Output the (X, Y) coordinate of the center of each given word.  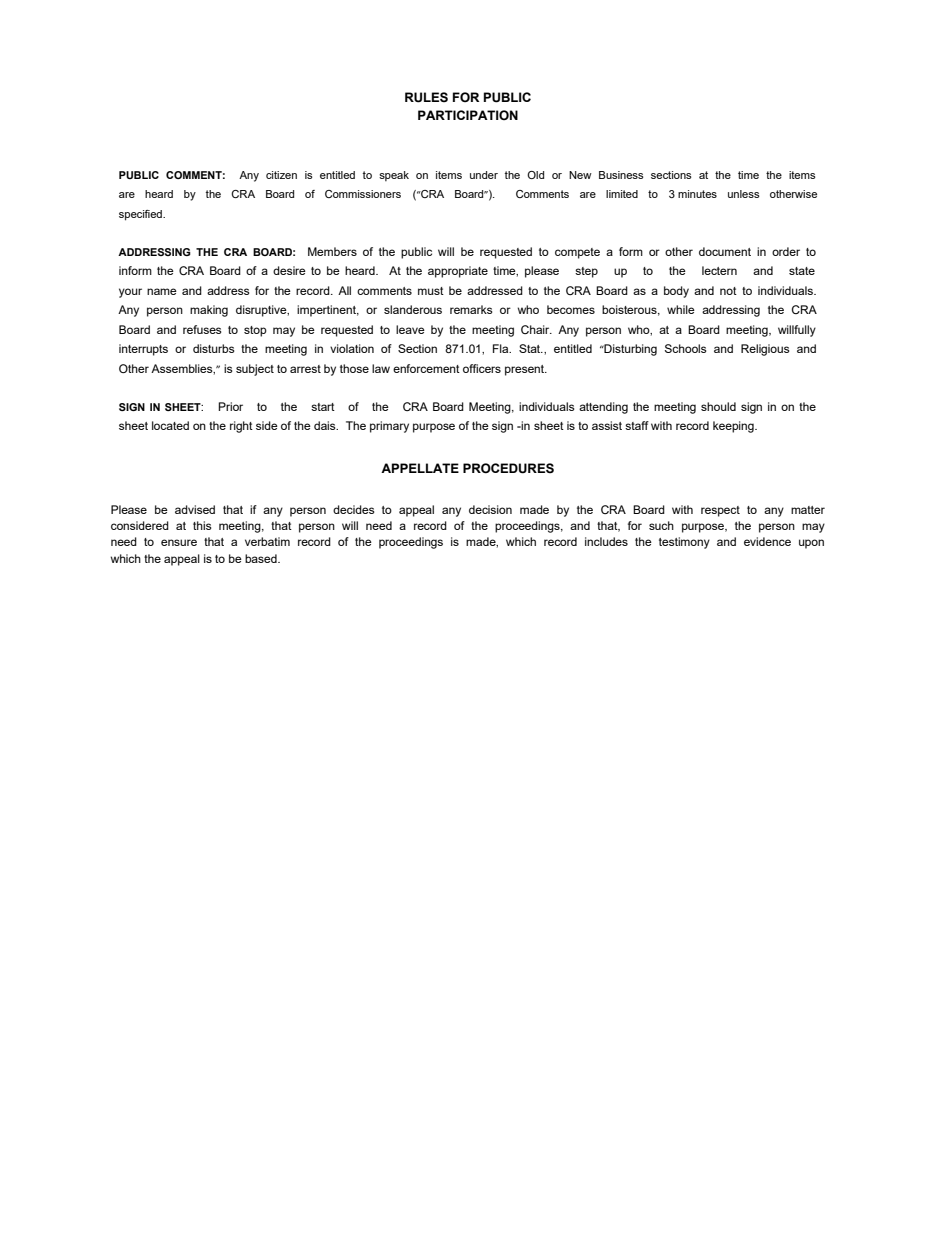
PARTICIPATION (468, 115)
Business (621, 175)
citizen (281, 175)
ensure (179, 542)
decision (490, 509)
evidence (767, 541)
